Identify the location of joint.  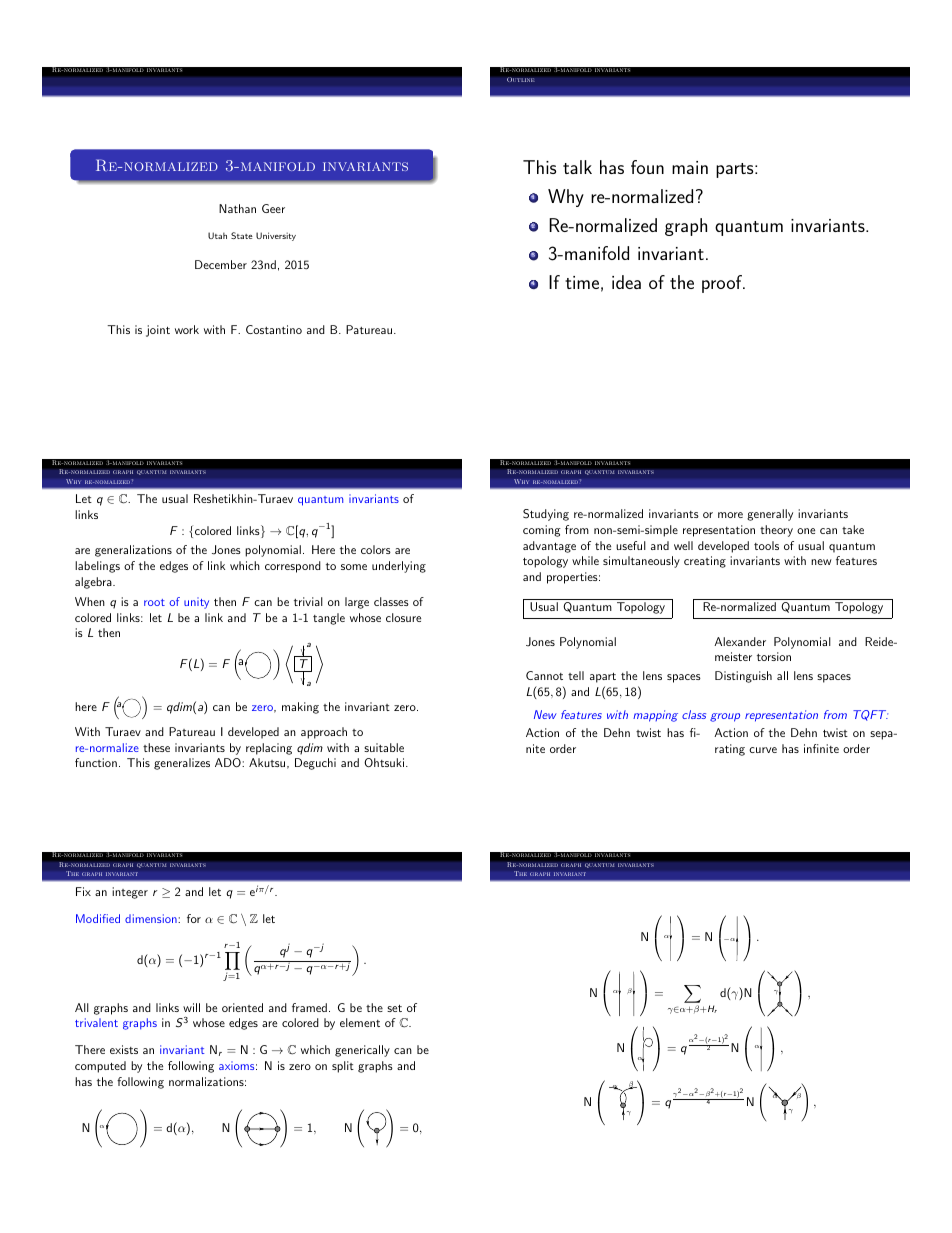
(158, 331).
